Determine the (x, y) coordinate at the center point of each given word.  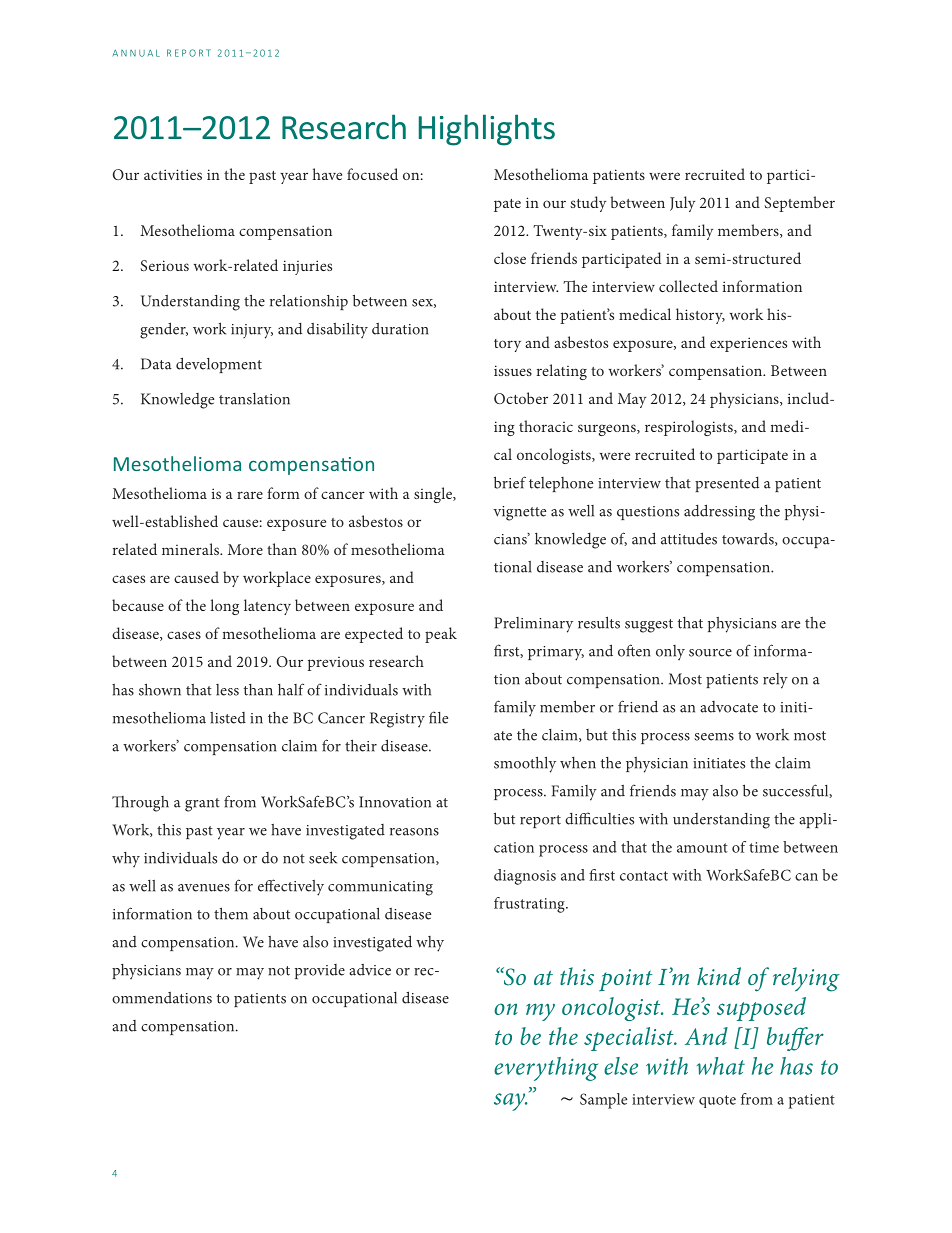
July (682, 204)
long (224, 607)
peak (441, 635)
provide (320, 971)
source (710, 653)
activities (173, 174)
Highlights (487, 130)
